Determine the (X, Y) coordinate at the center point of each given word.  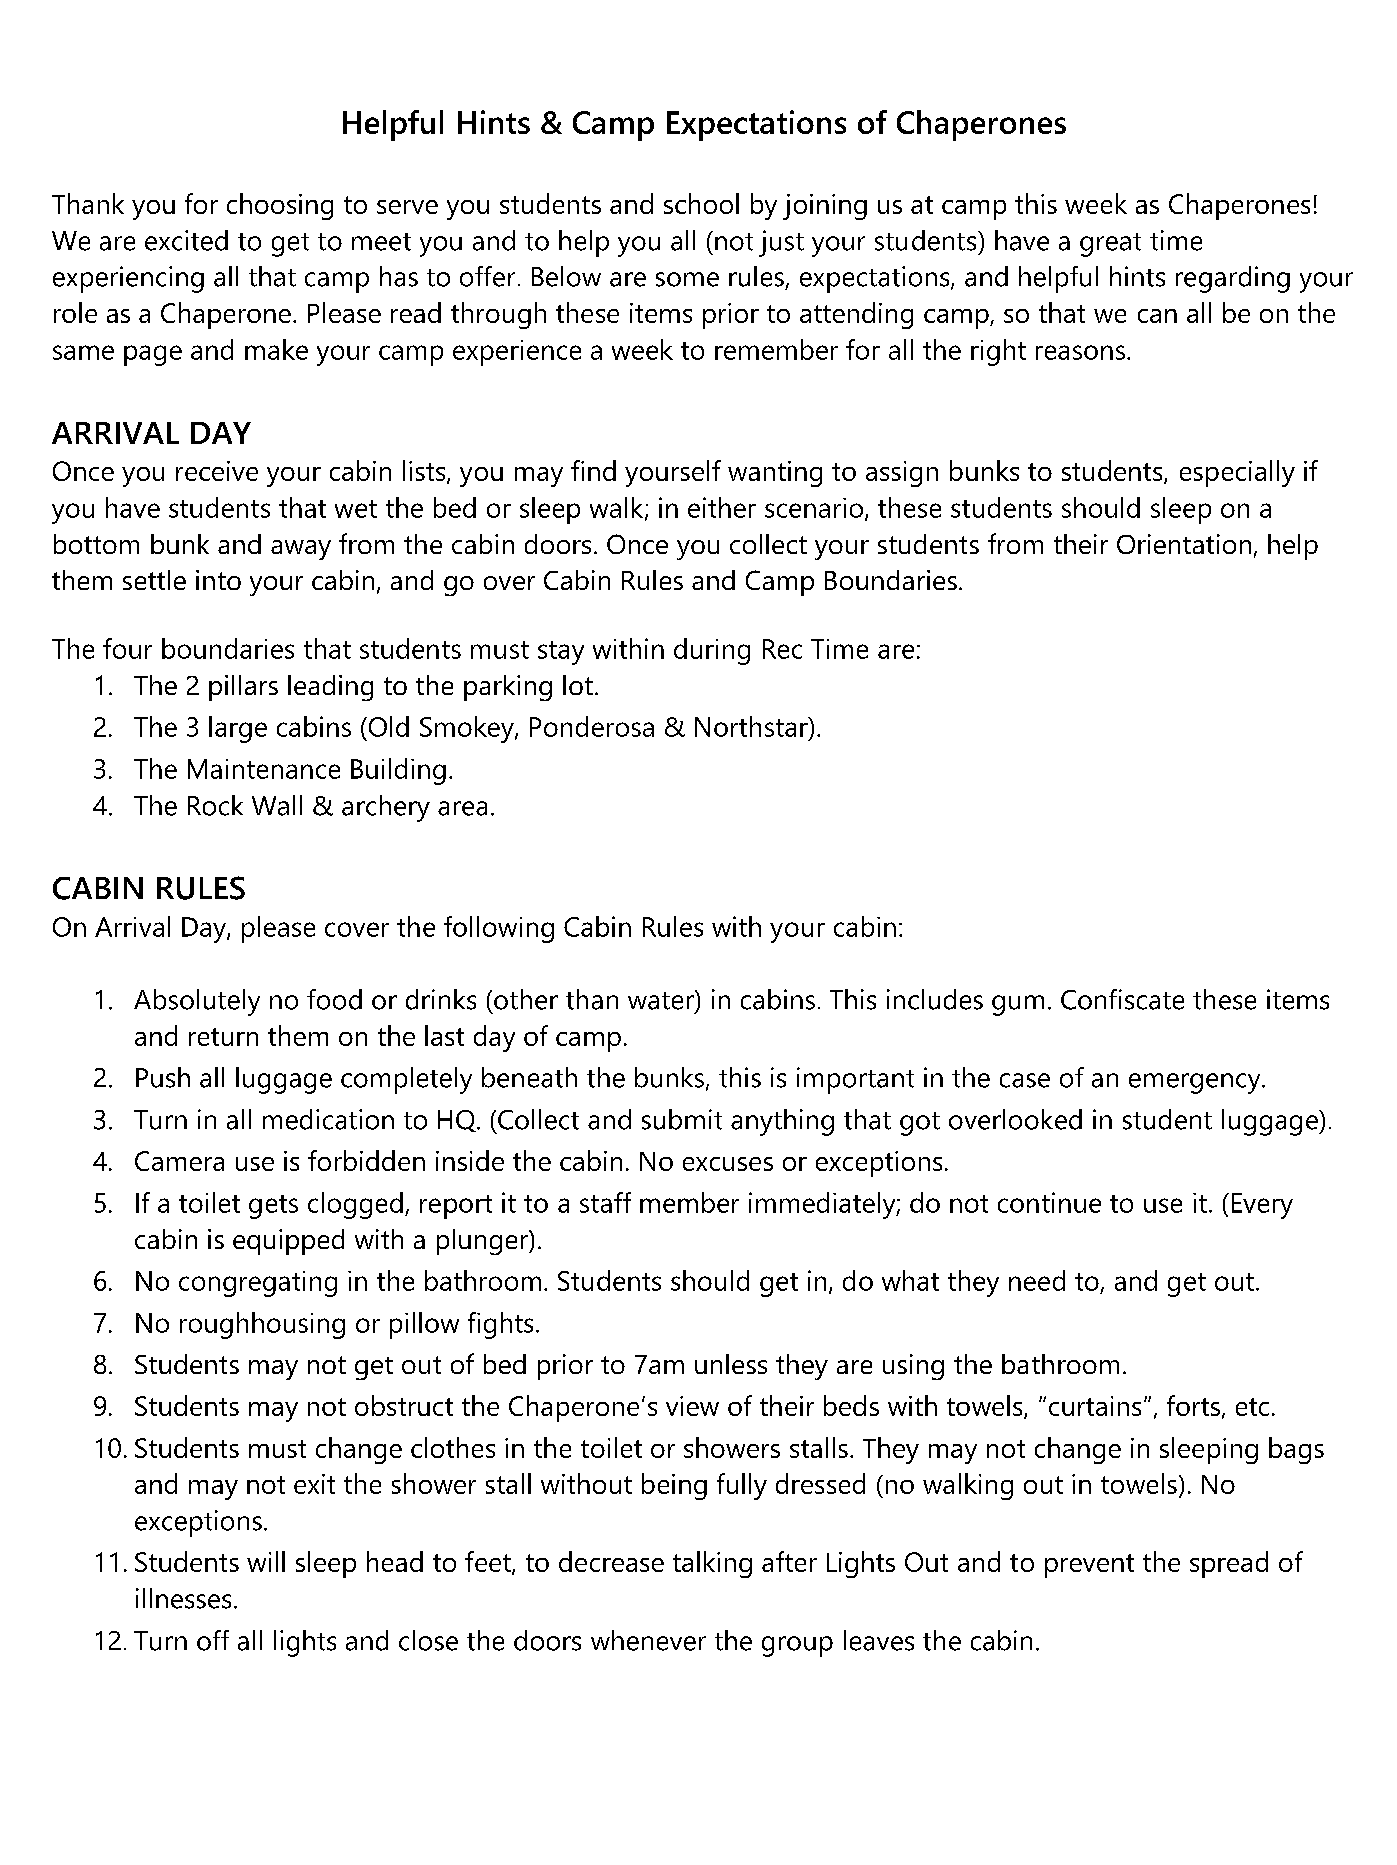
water (662, 1000)
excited (186, 240)
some (687, 279)
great (1110, 245)
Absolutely (197, 1002)
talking (712, 1564)
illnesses (183, 1598)
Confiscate (1122, 999)
